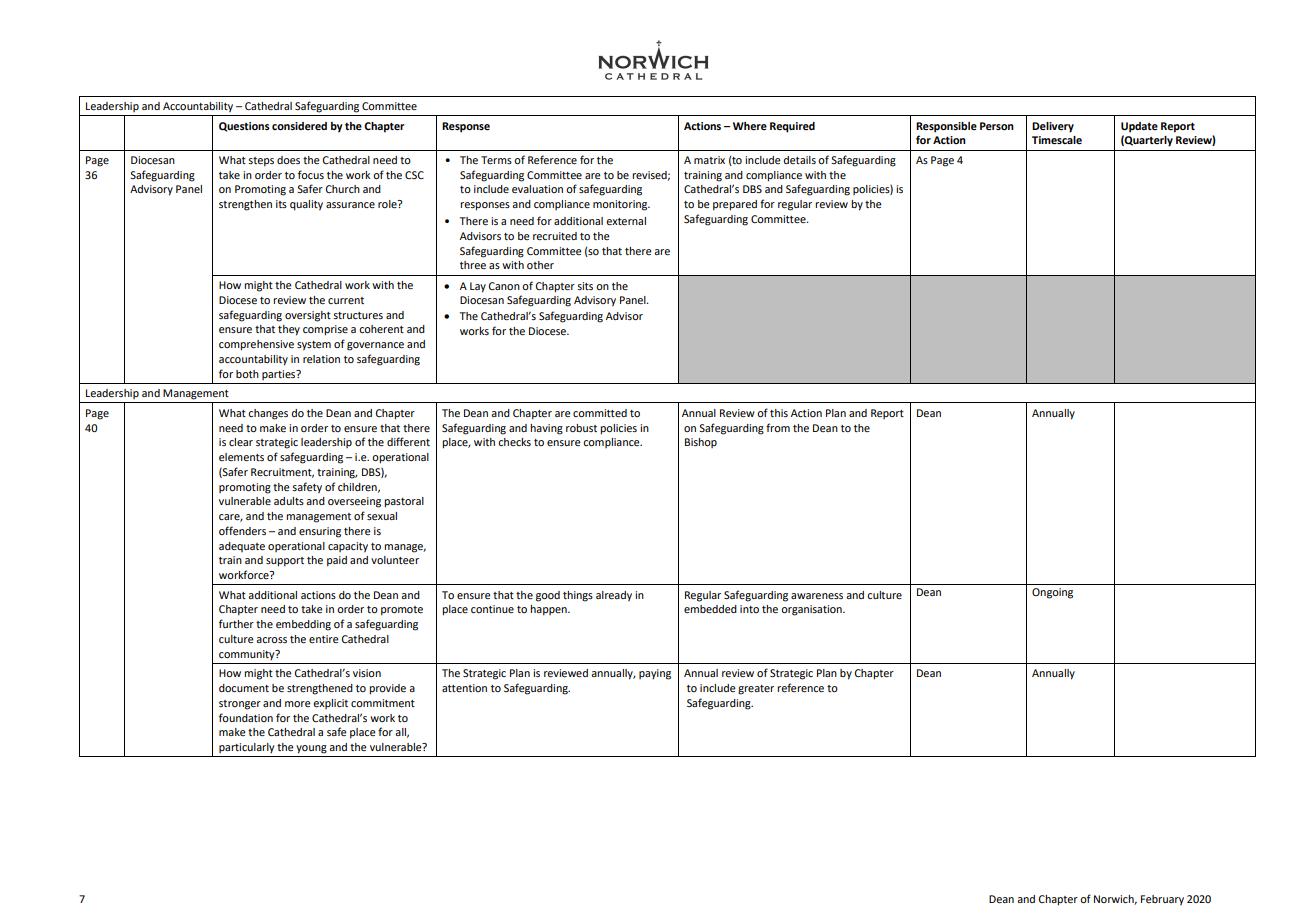 This image has width=1308, height=924. Describe the element at coordinates (709, 160) in the image. I see `matrix` at that location.
